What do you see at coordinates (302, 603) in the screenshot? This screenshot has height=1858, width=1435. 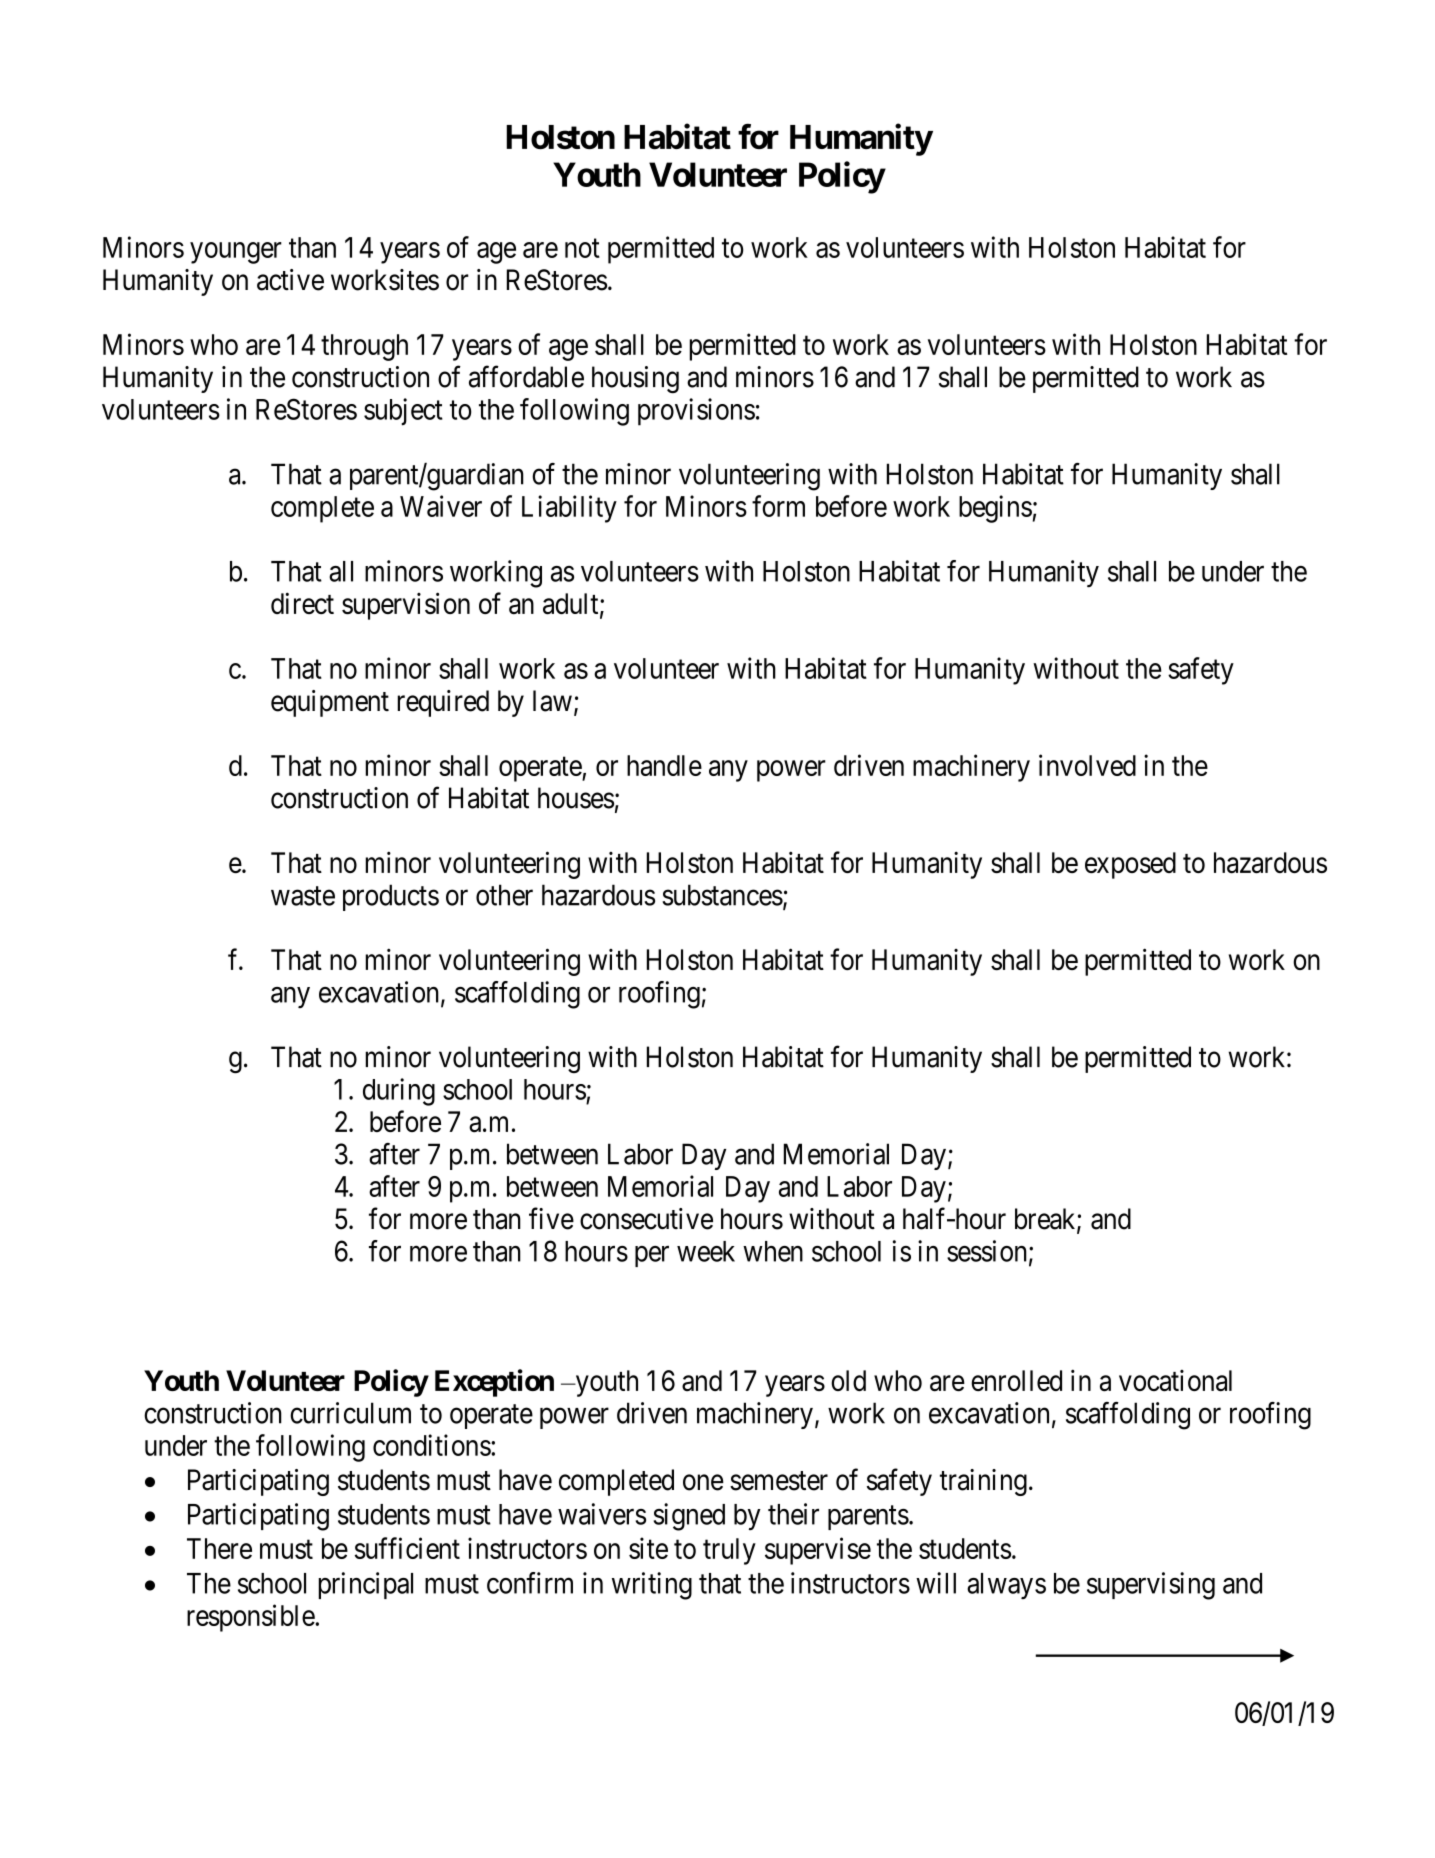 I see `direct` at bounding box center [302, 603].
